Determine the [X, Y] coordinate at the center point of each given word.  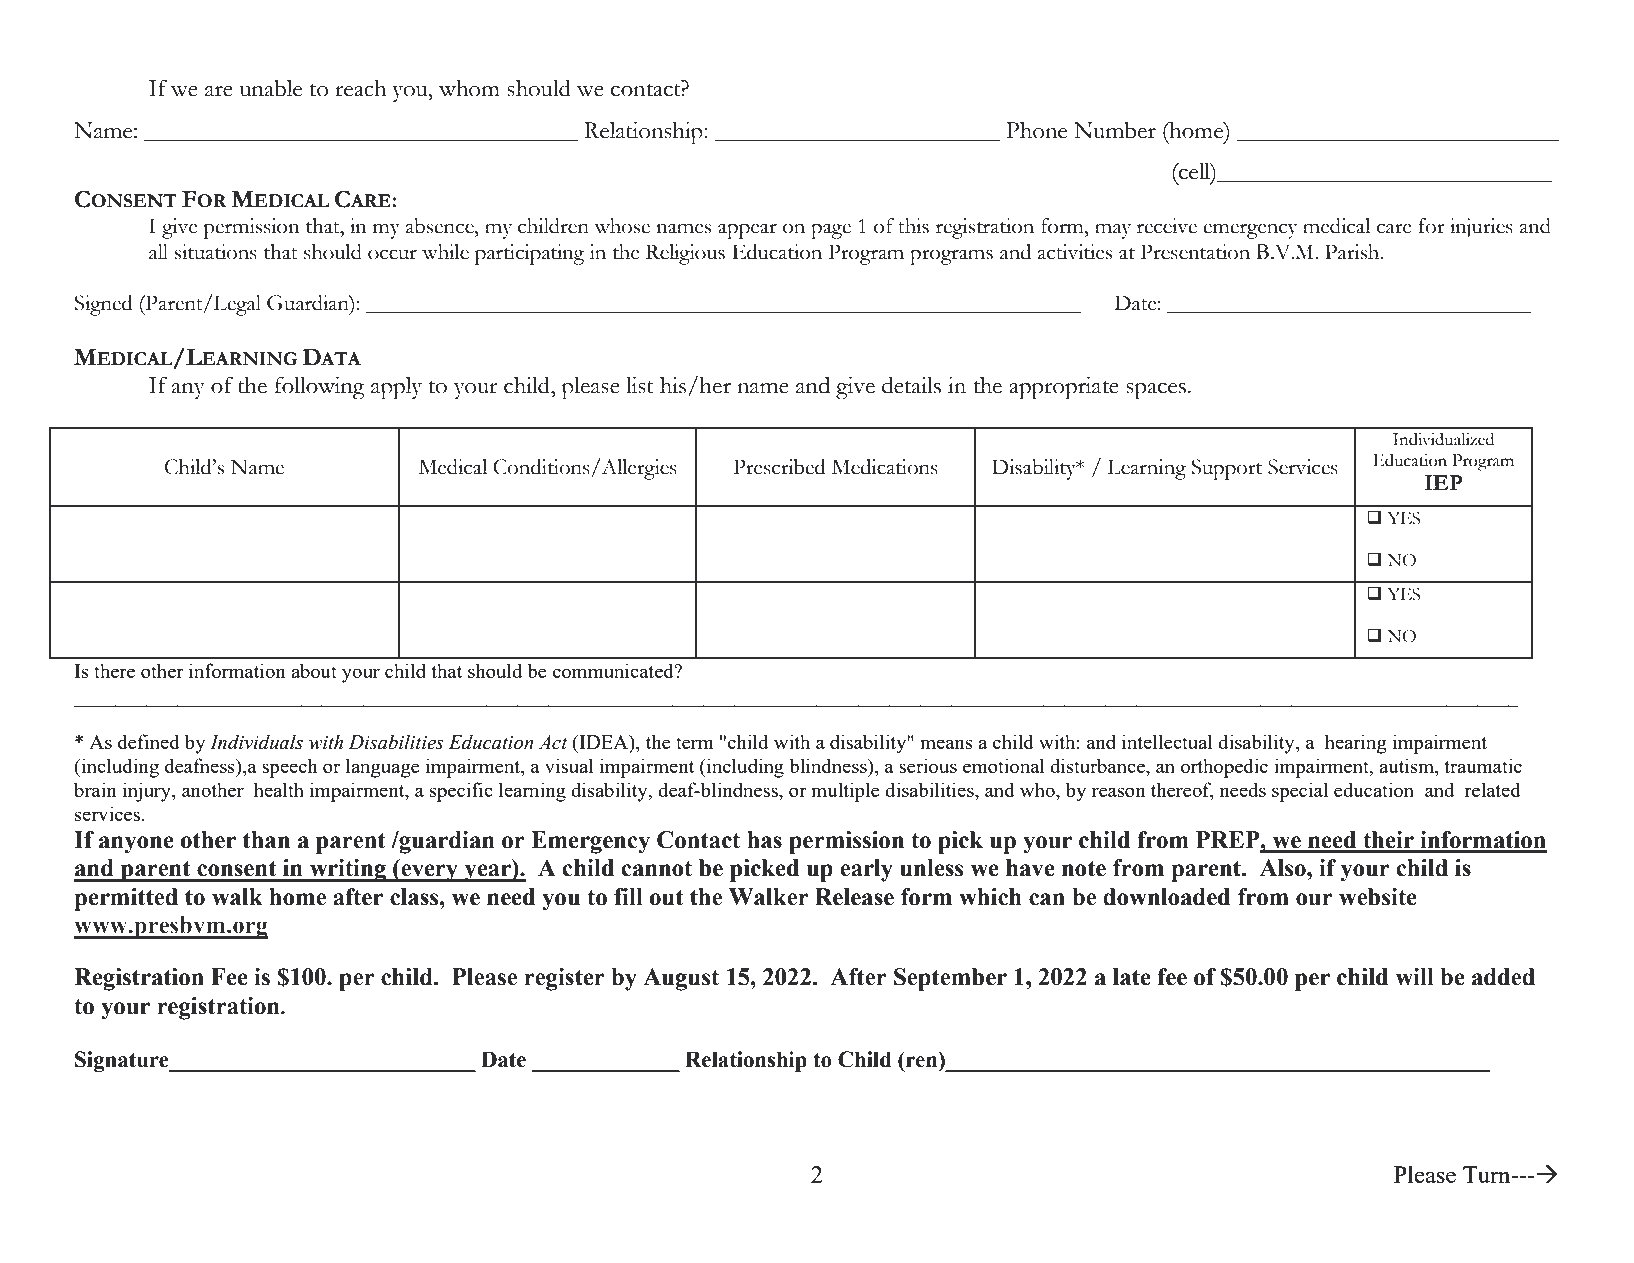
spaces [1156, 391]
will [1415, 977]
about [314, 670]
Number [1115, 130]
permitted [126, 899]
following [320, 388]
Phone [1036, 130]
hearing [1356, 744]
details [911, 385]
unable [271, 88]
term [695, 743]
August [681, 979]
